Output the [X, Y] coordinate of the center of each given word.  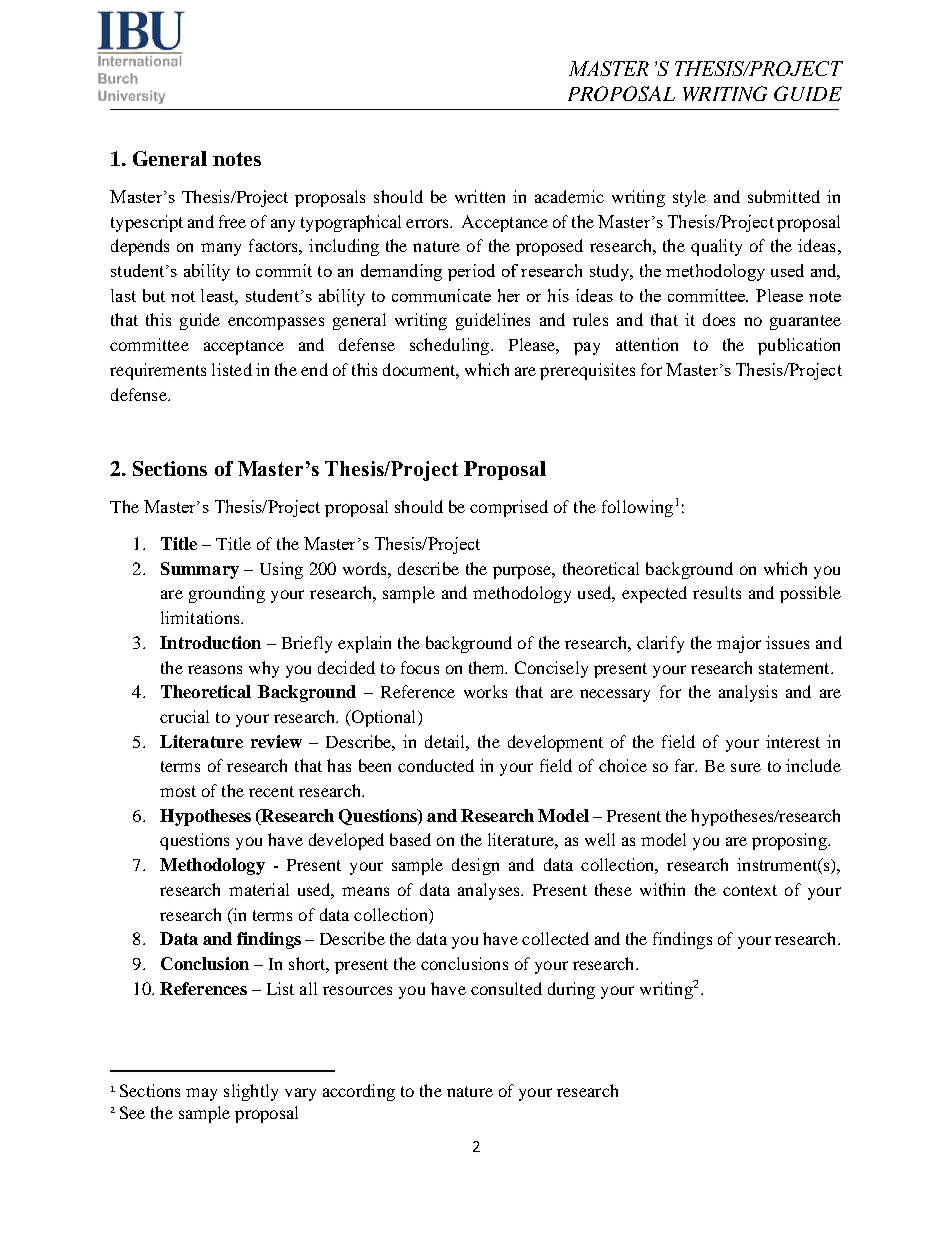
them [488, 667]
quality [716, 247]
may [201, 1094]
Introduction [210, 642]
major [739, 644]
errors [428, 223]
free [232, 221]
